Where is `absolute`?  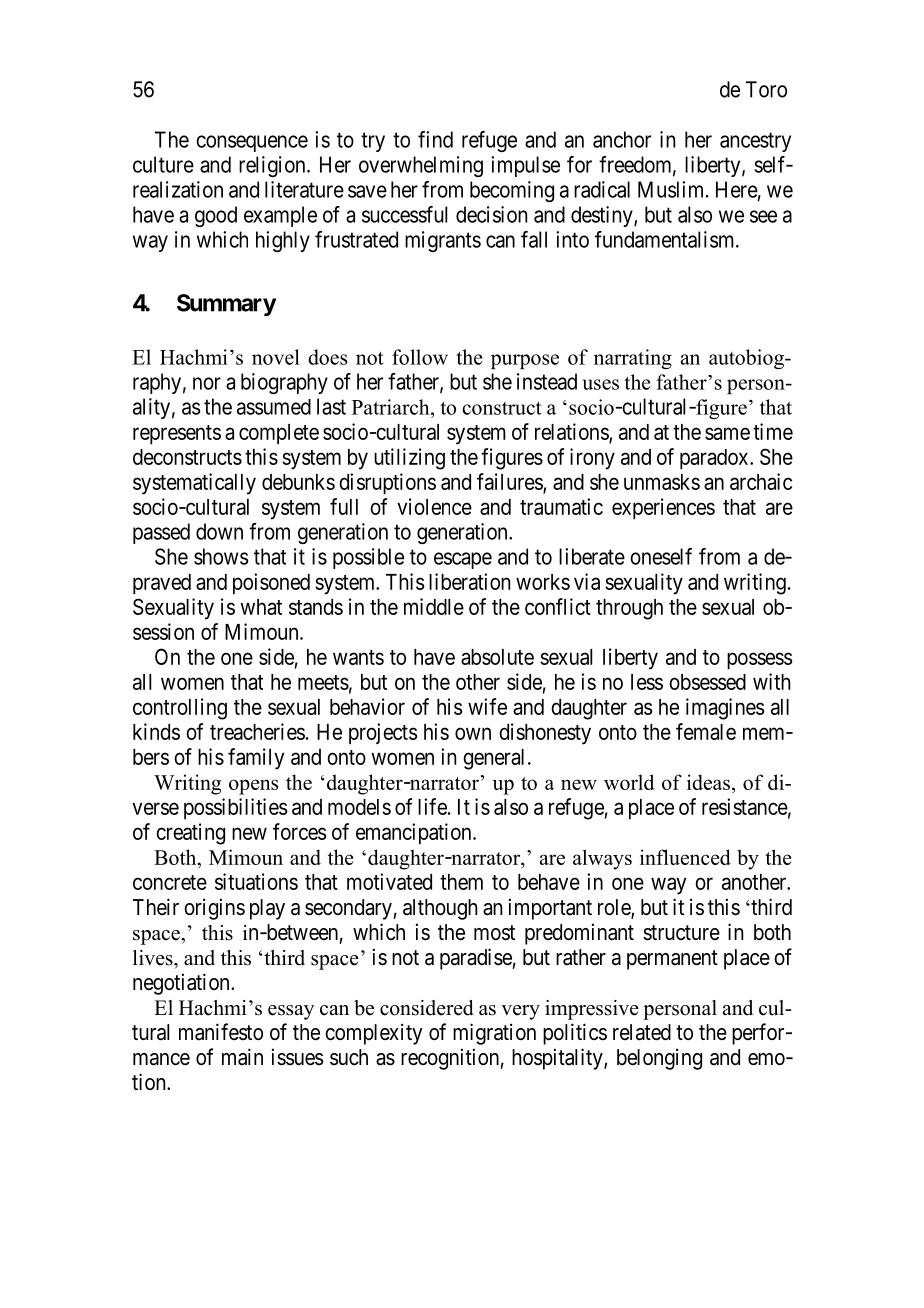 absolute is located at coordinates (497, 657).
